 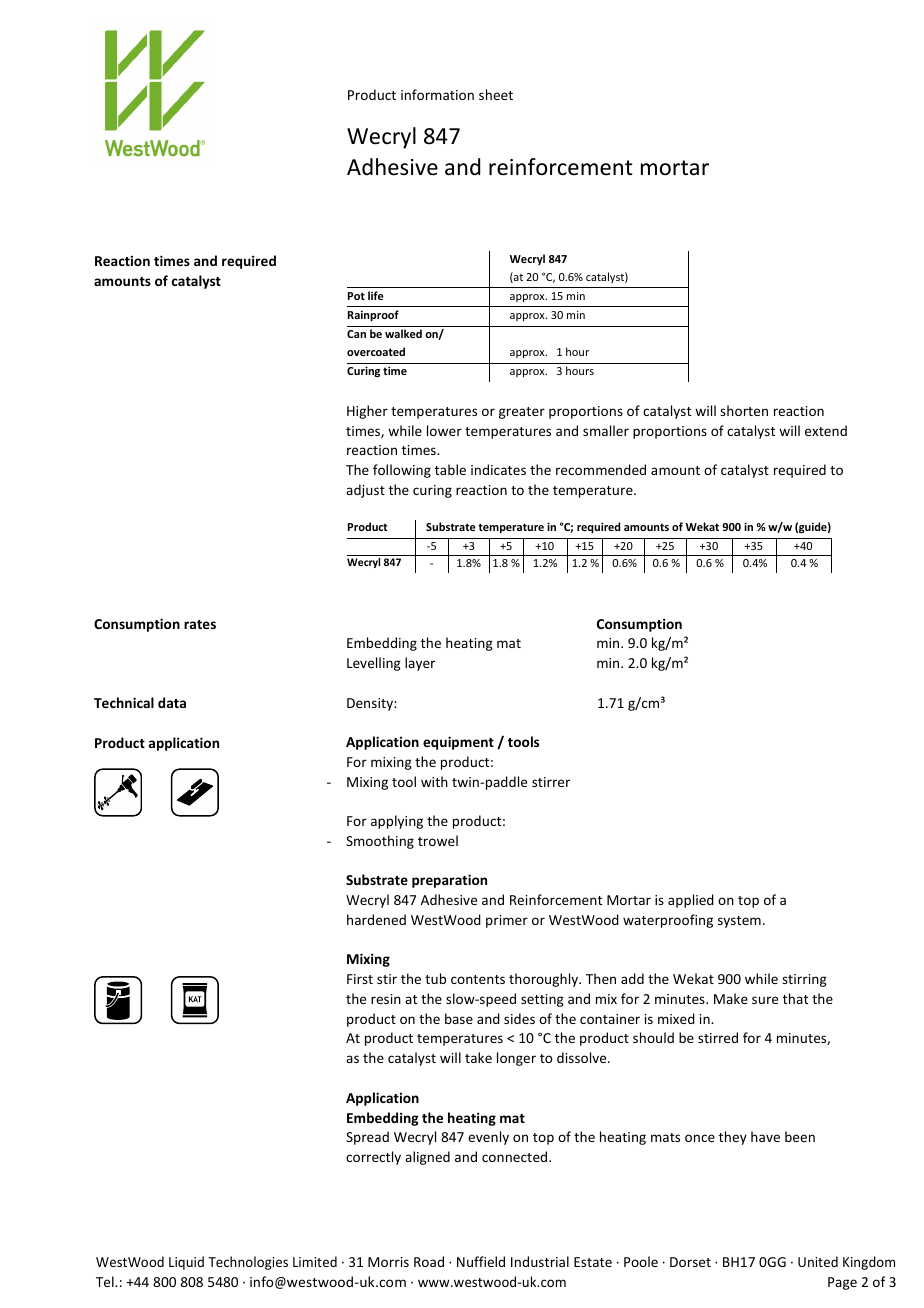 I want to click on layer, so click(x=420, y=664).
